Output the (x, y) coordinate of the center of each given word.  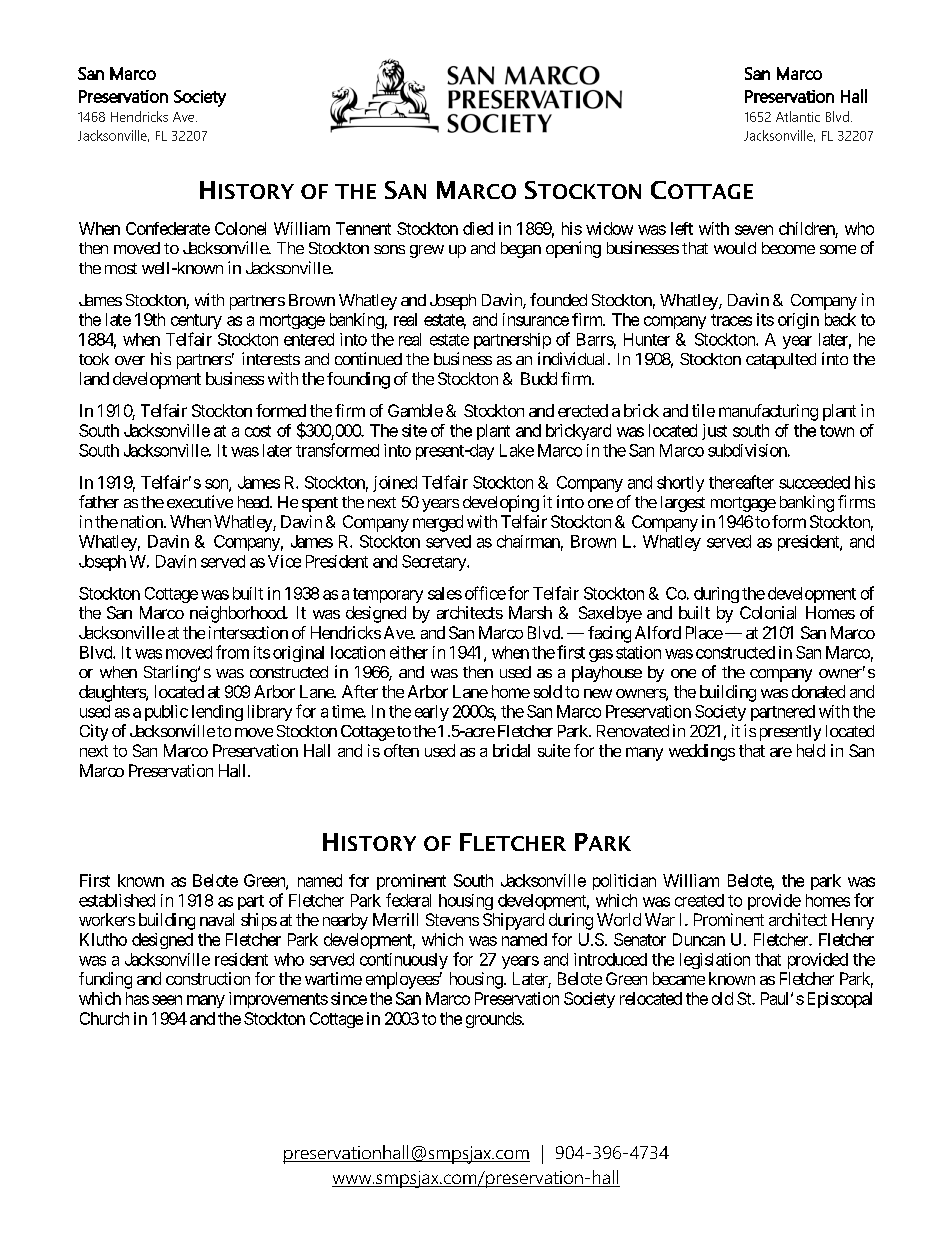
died (478, 228)
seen (167, 1000)
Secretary (435, 563)
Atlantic (798, 116)
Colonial (768, 612)
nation (141, 521)
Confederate (168, 228)
